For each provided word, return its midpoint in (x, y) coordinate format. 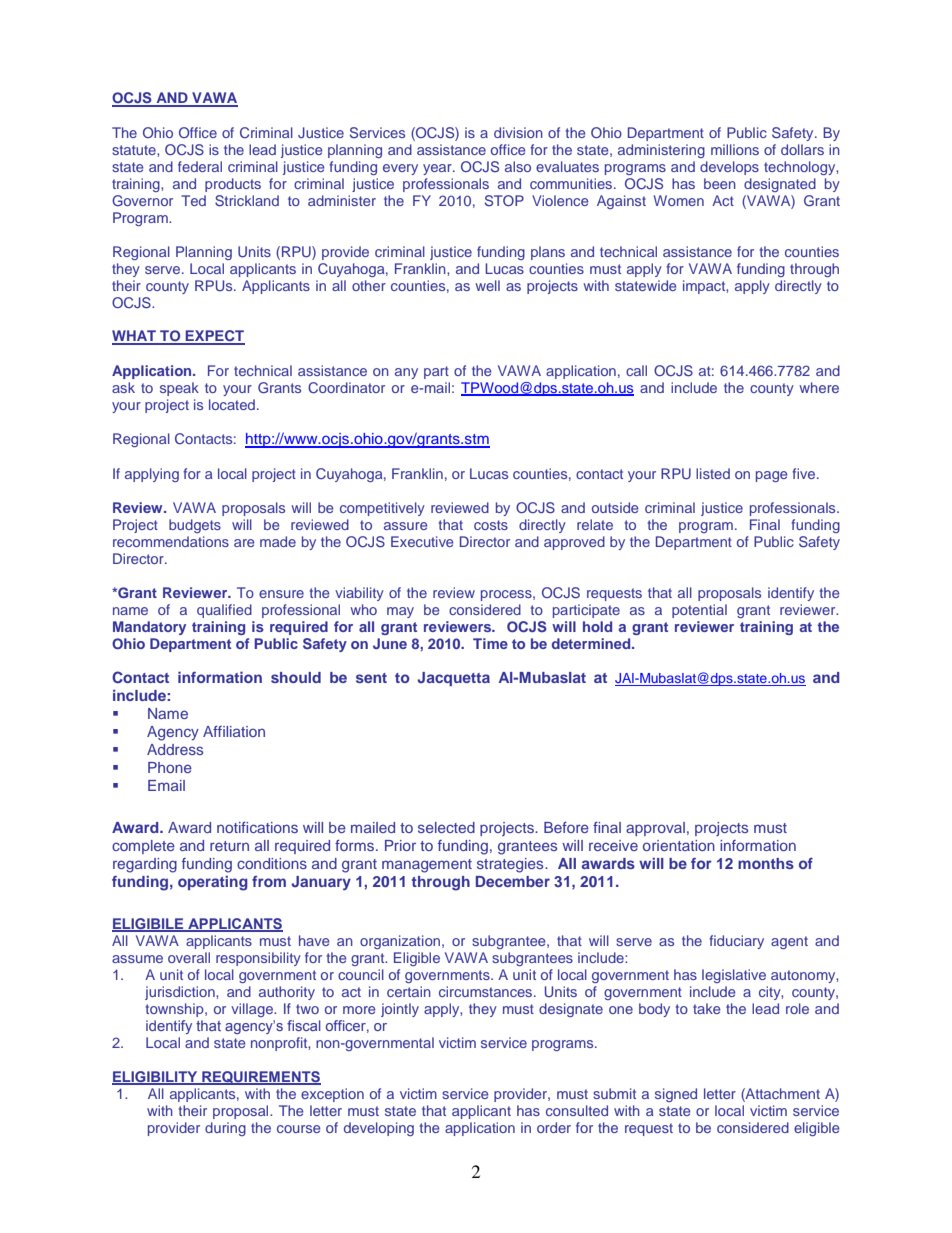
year (438, 169)
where (819, 387)
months (766, 863)
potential (699, 611)
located (232, 404)
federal (200, 166)
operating (213, 883)
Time (490, 643)
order (554, 1127)
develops (729, 168)
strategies (511, 865)
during (225, 1129)
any (406, 373)
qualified (224, 611)
